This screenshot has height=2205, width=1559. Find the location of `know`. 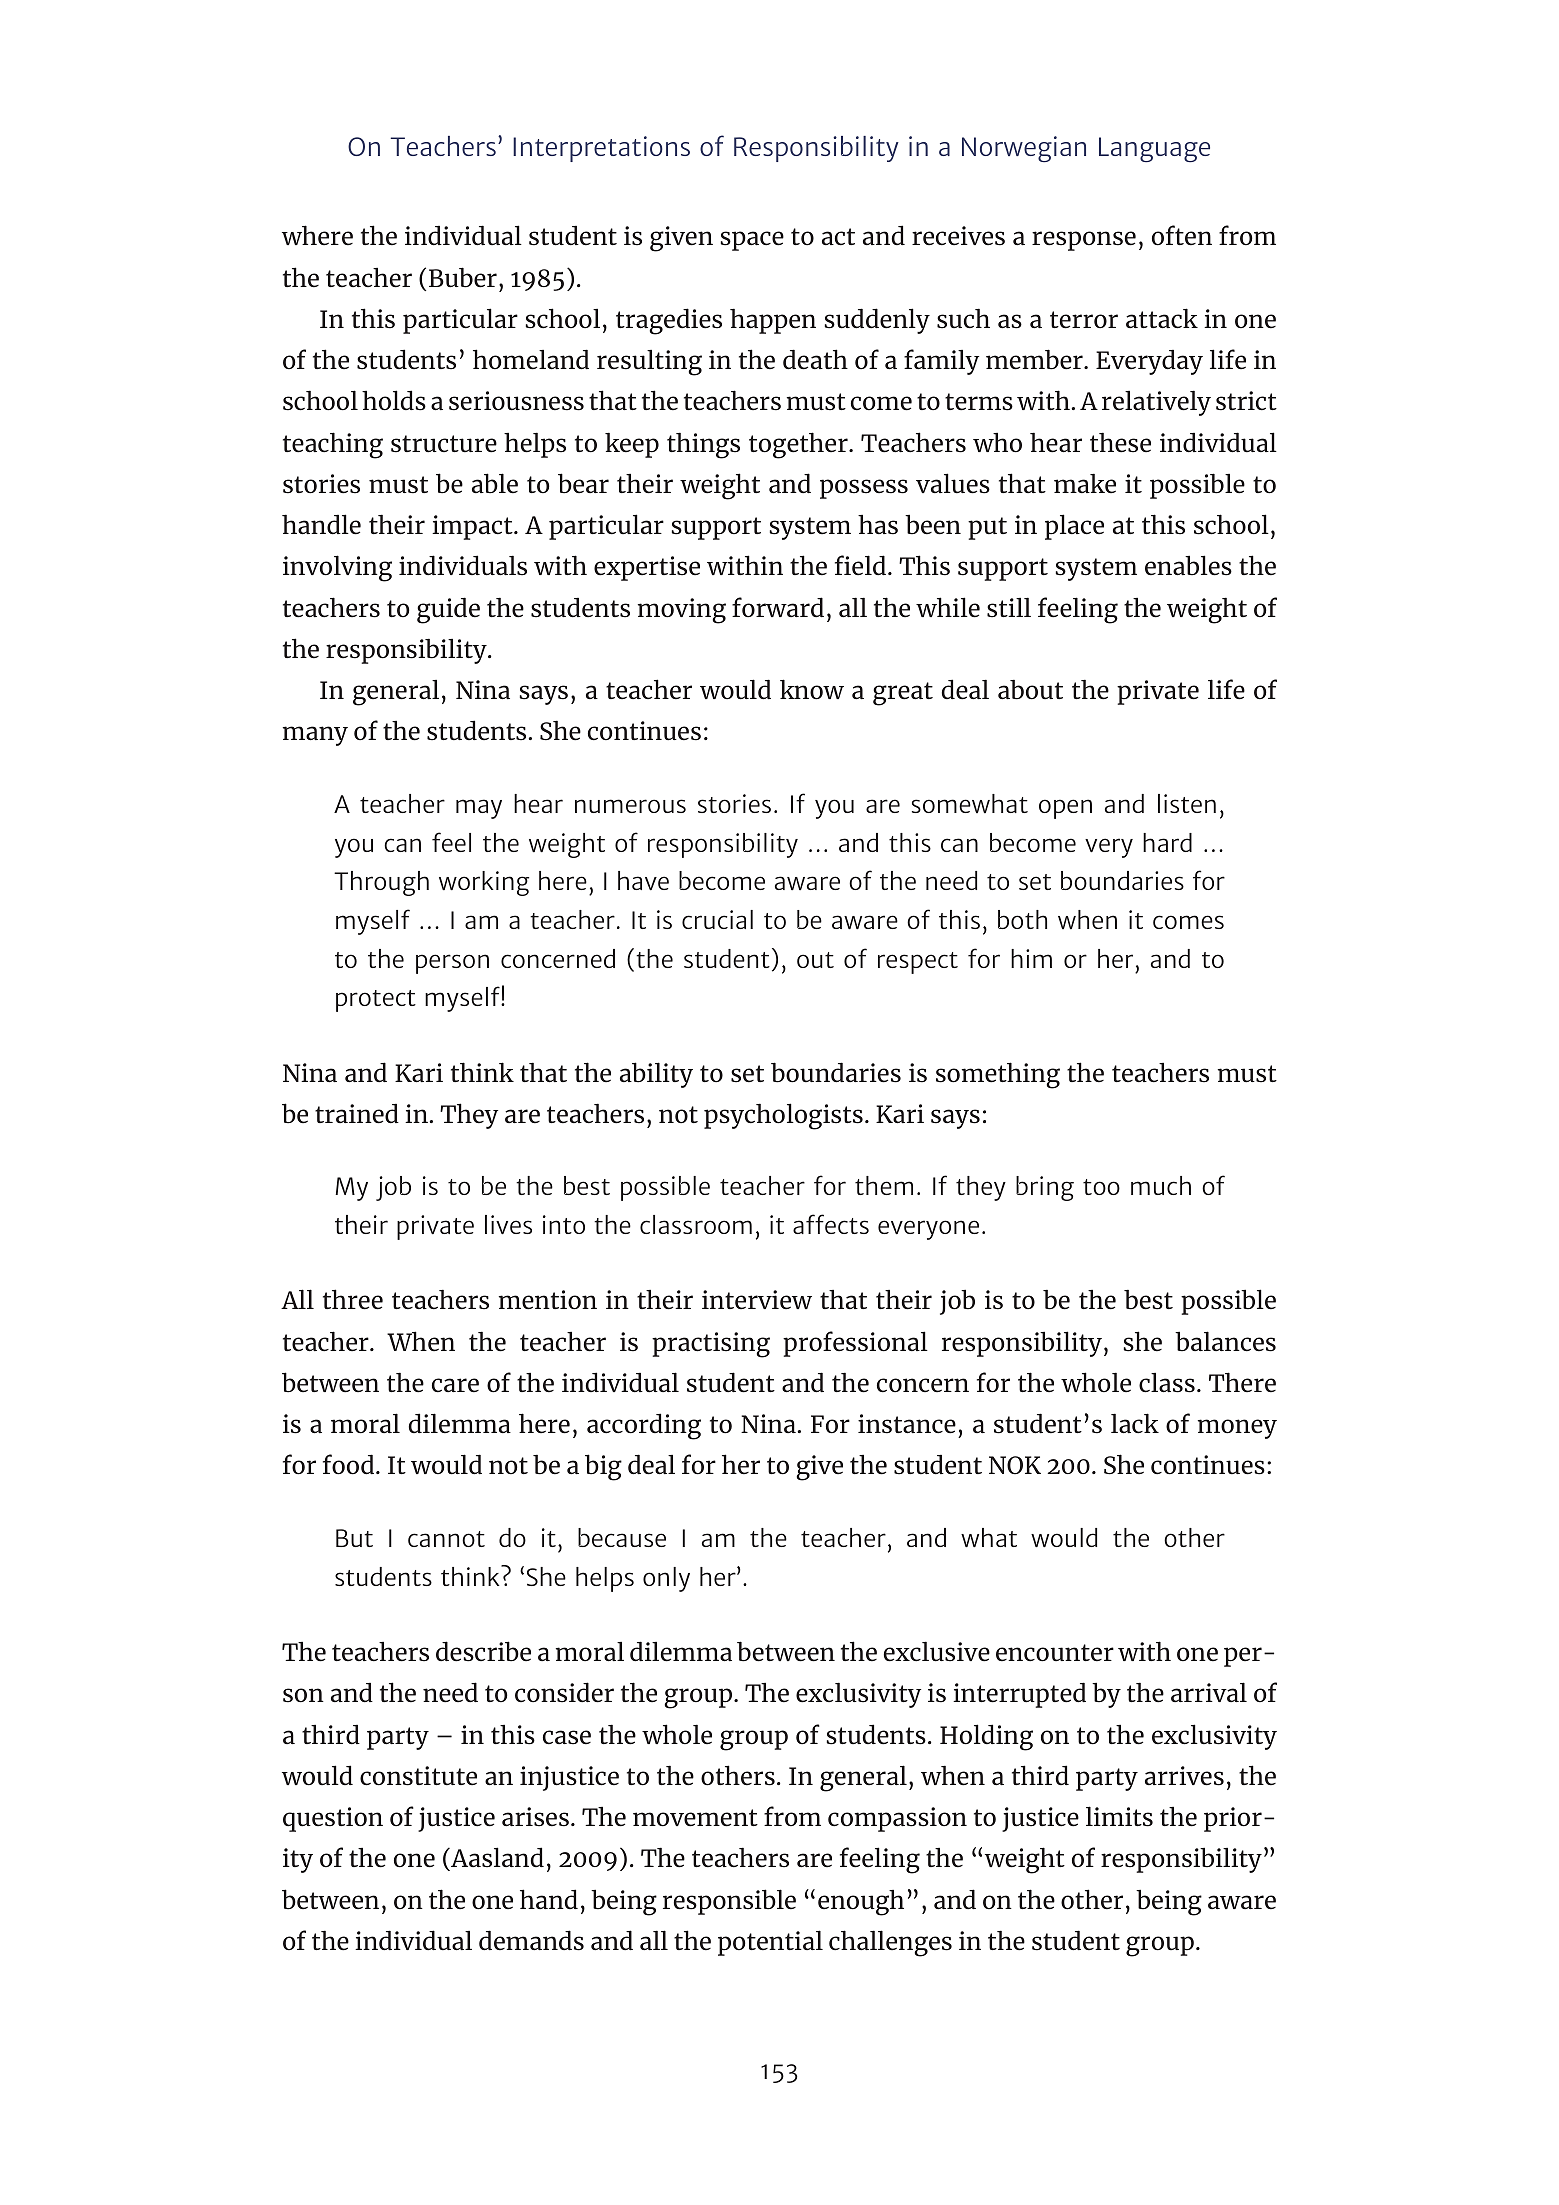

know is located at coordinates (812, 689).
